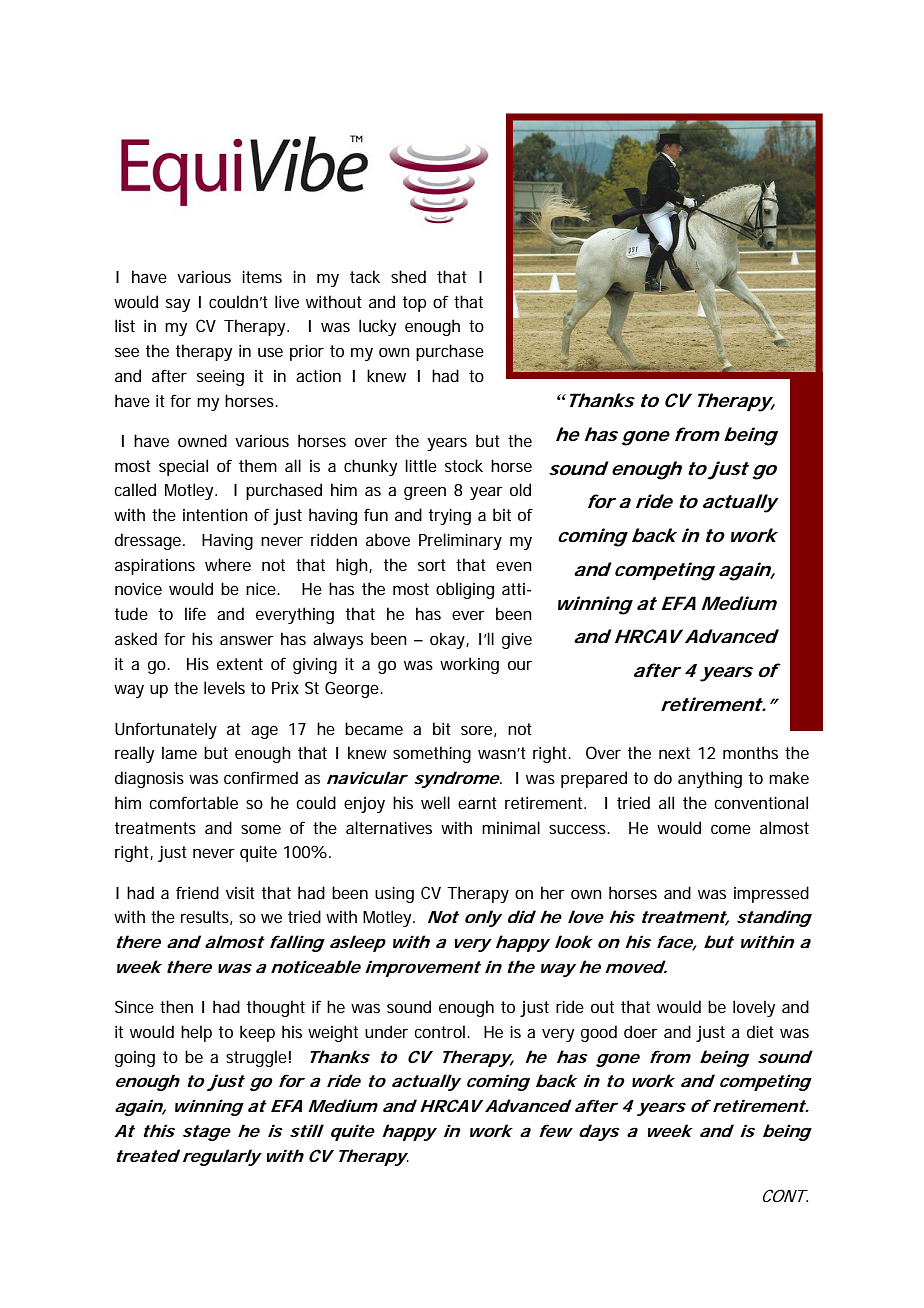  I want to click on say, so click(178, 305).
